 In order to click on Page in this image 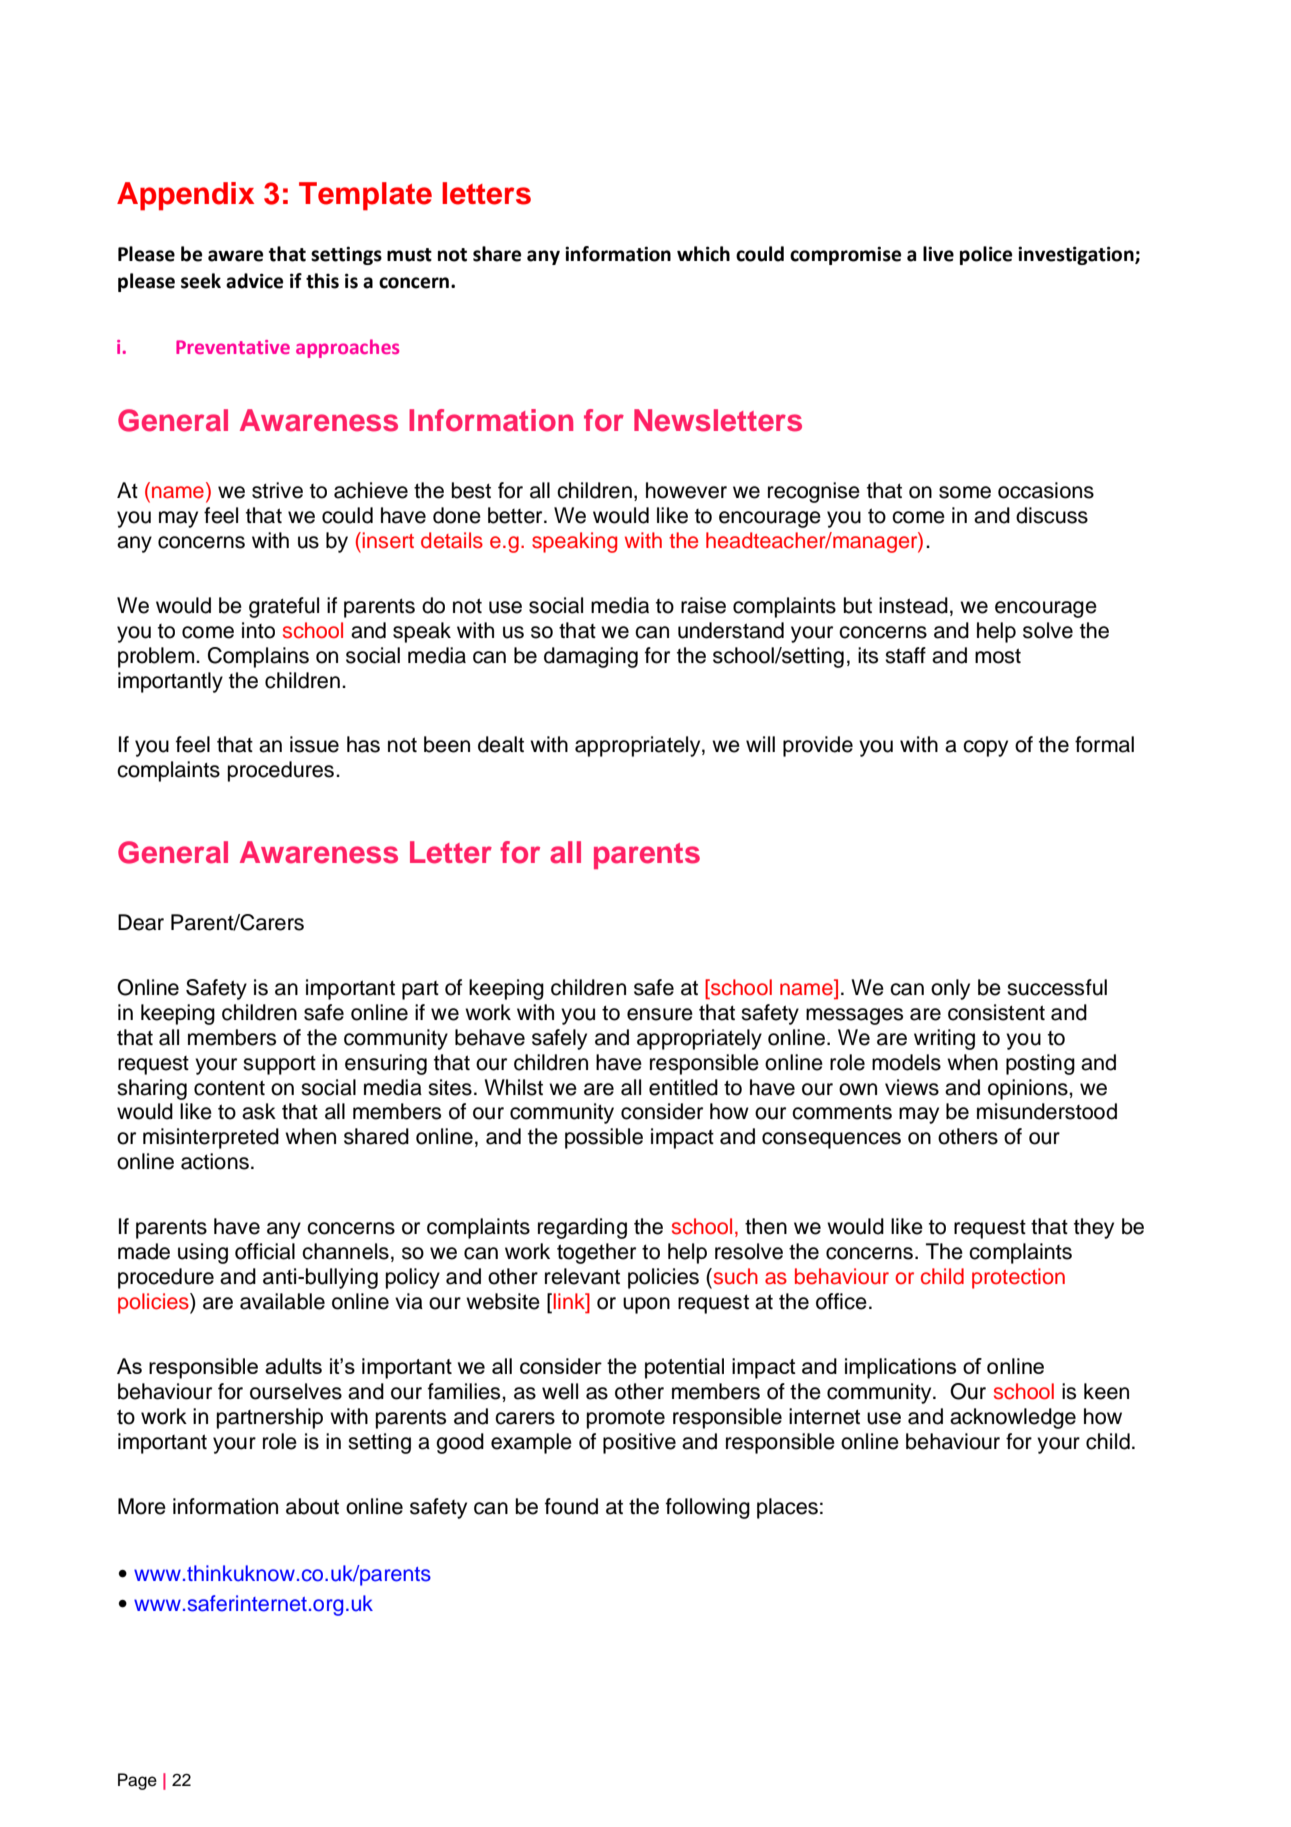, I will do `click(137, 1781)`.
